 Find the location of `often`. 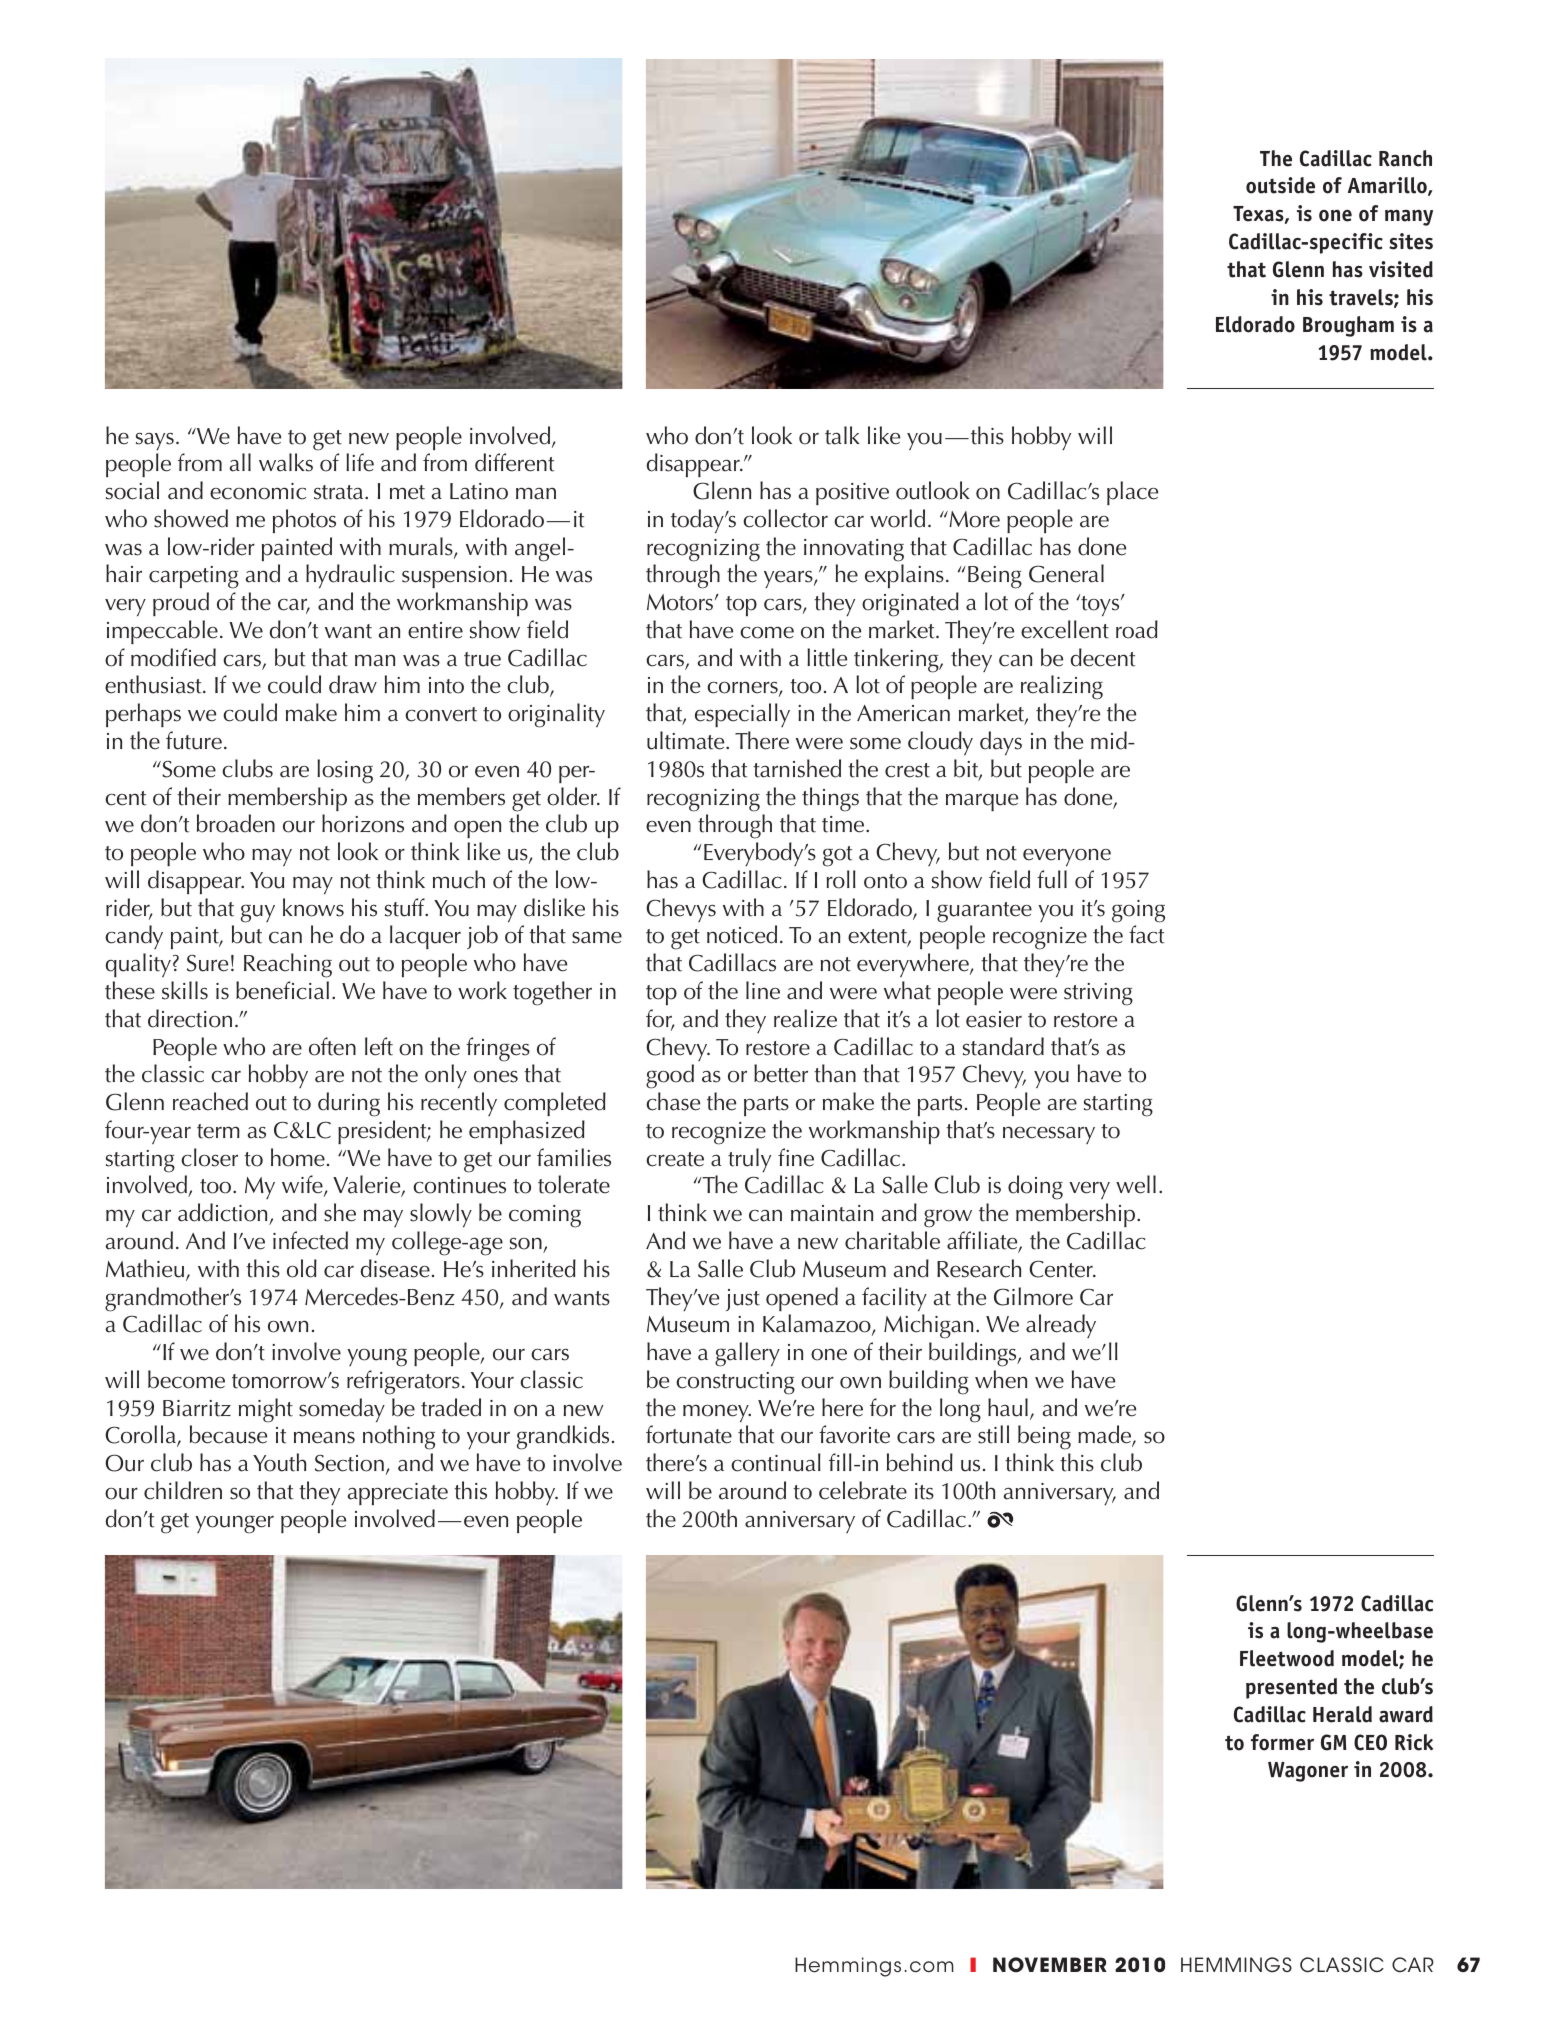

often is located at coordinates (332, 1046).
